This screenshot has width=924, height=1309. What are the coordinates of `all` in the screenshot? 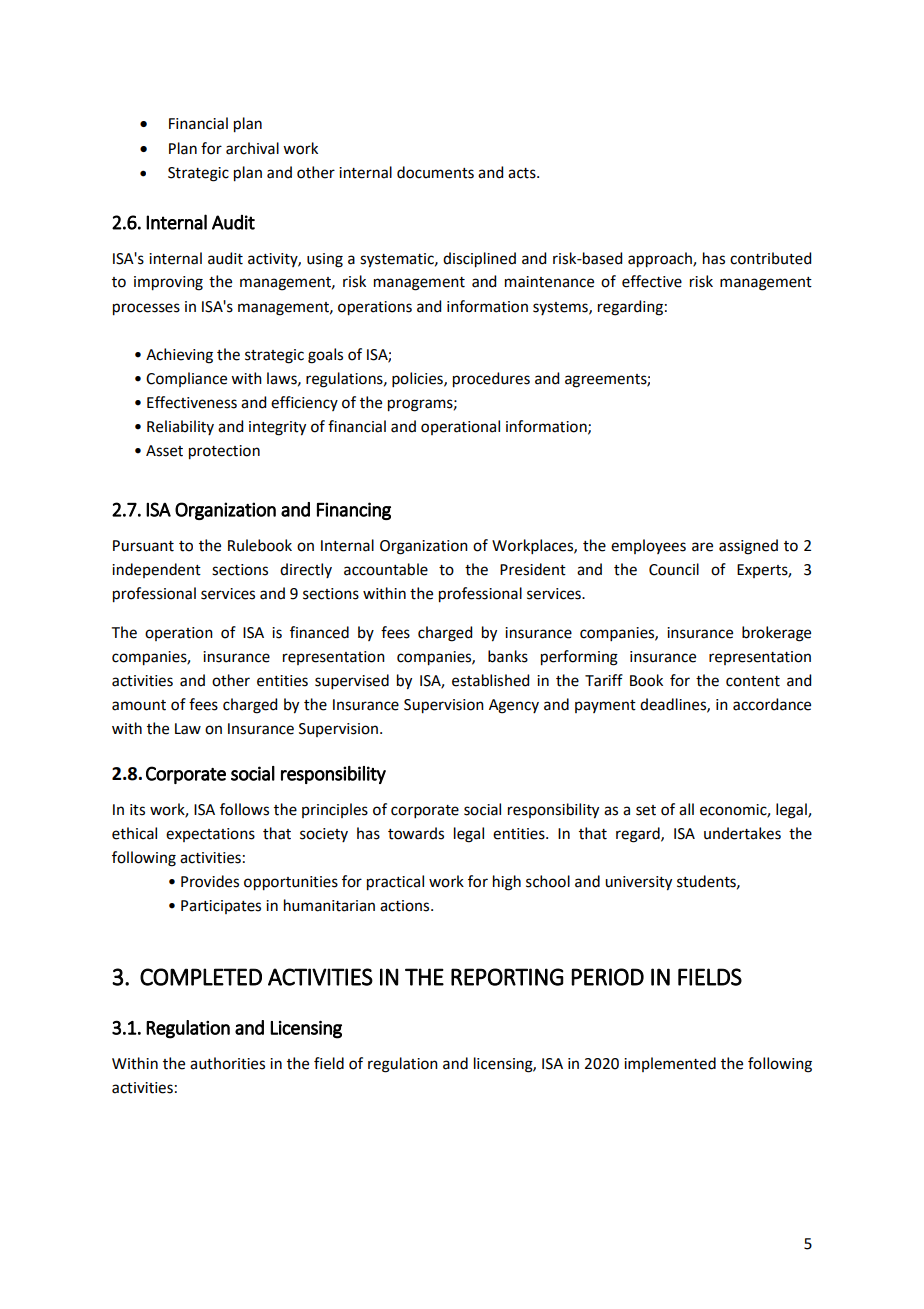 It's located at (686, 809).
